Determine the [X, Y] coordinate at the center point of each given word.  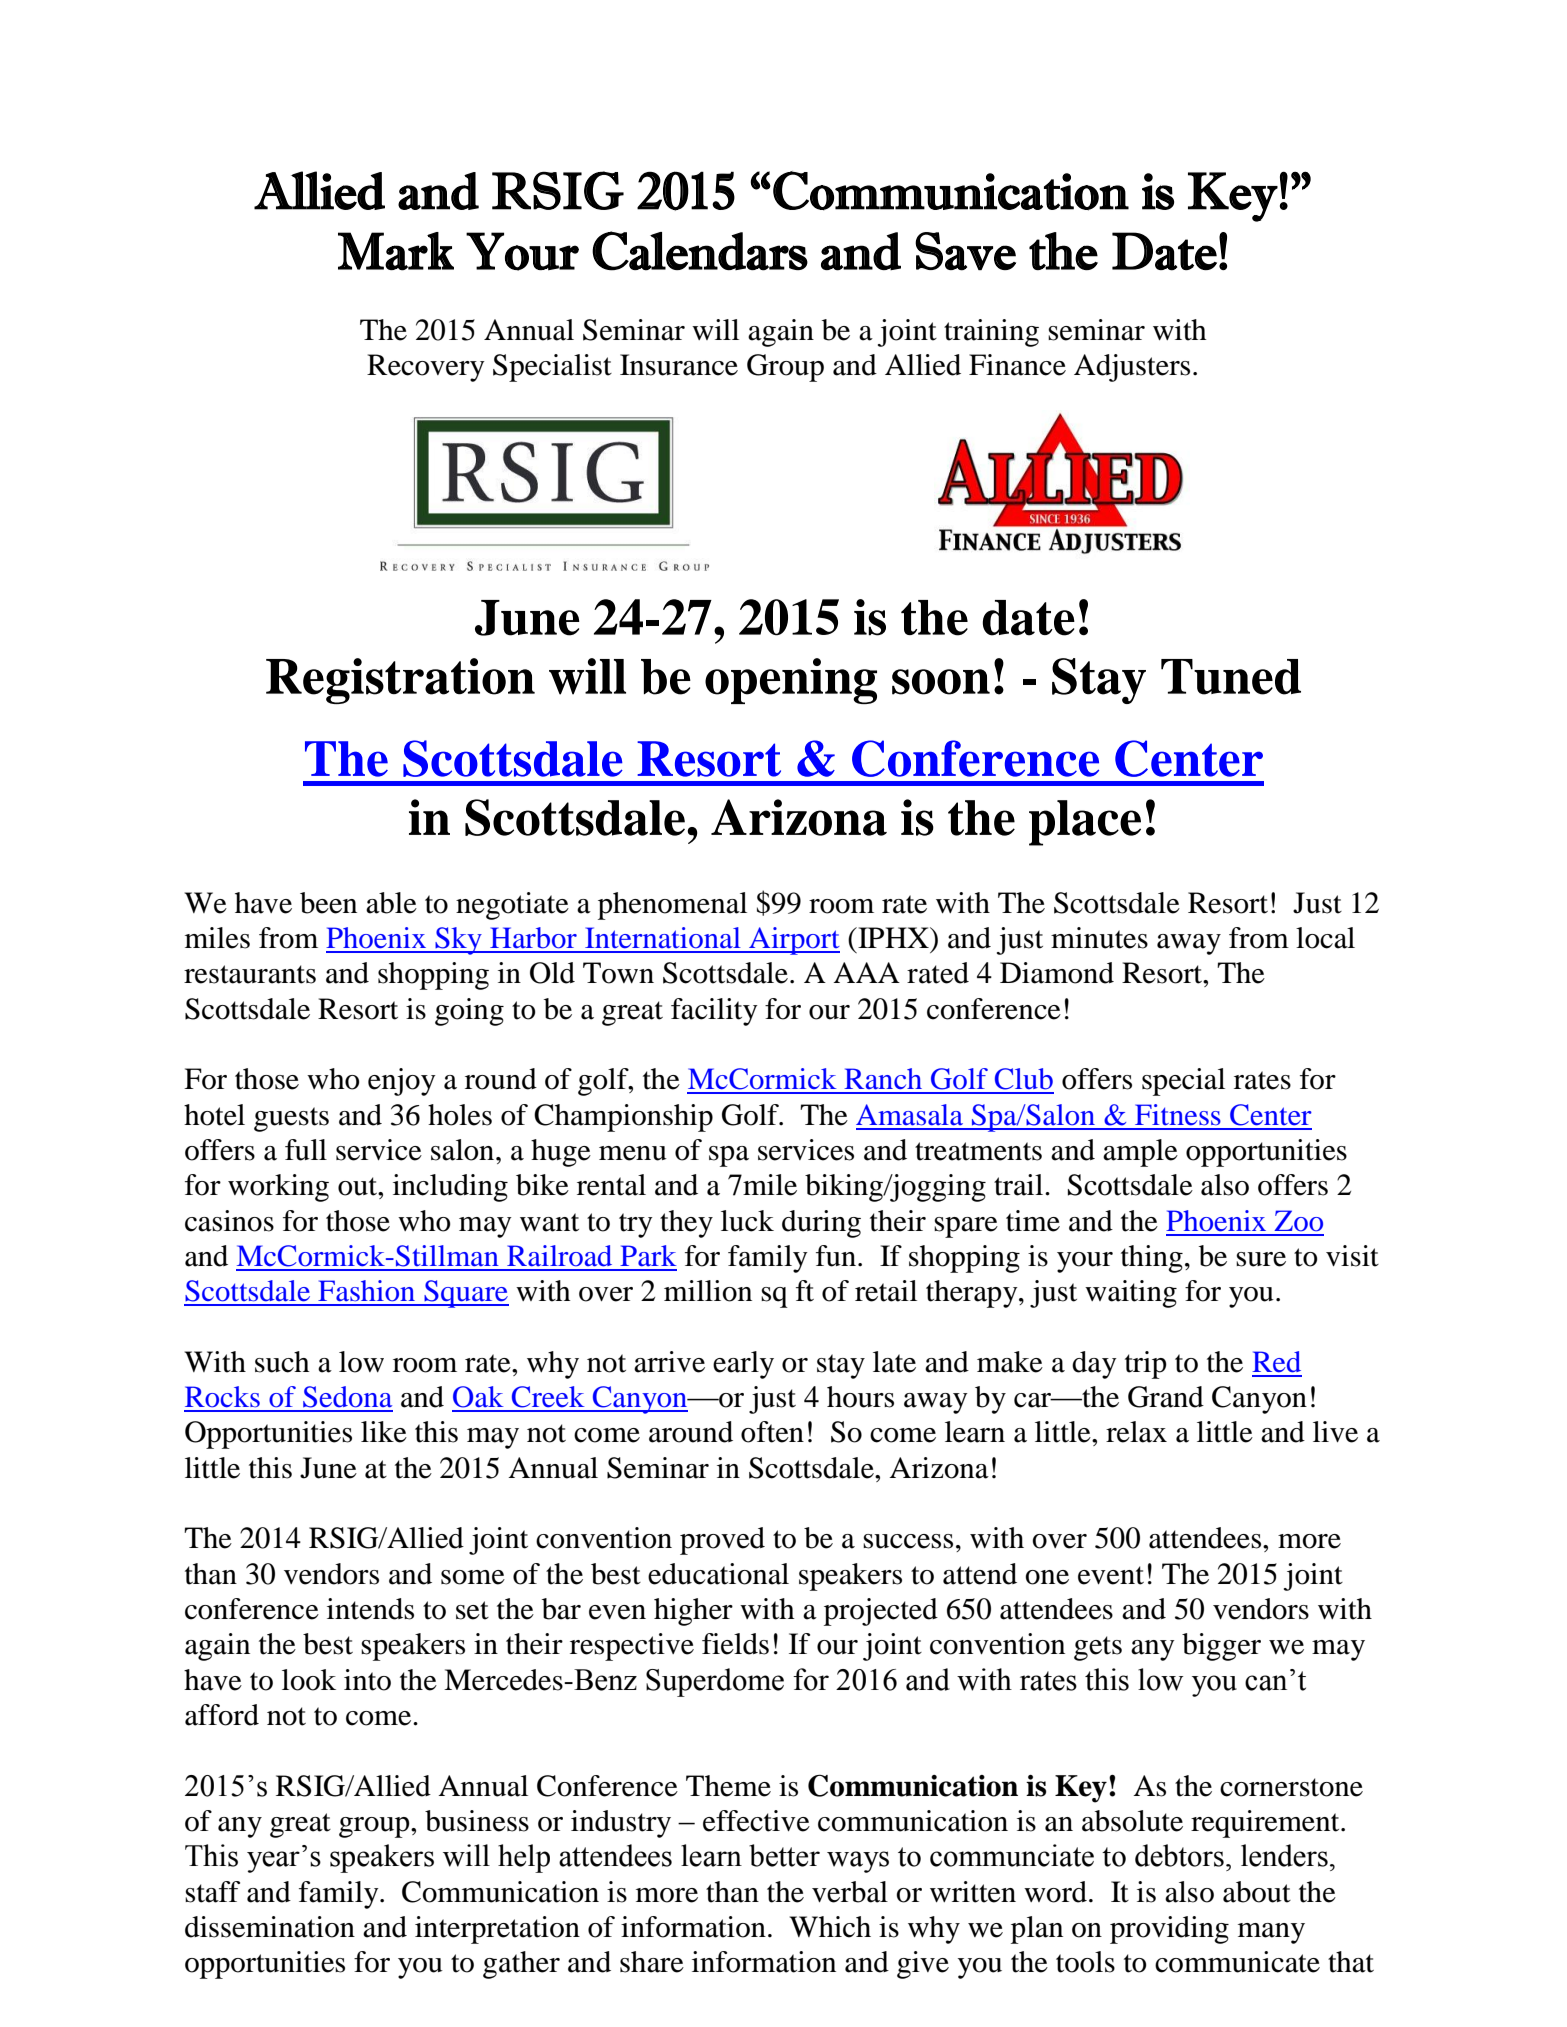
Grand [1166, 1397]
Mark [396, 251]
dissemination [270, 1927]
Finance [1017, 365]
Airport [793, 941]
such [282, 1362]
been [328, 903]
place [1085, 823]
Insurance [679, 365]
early [743, 1365]
